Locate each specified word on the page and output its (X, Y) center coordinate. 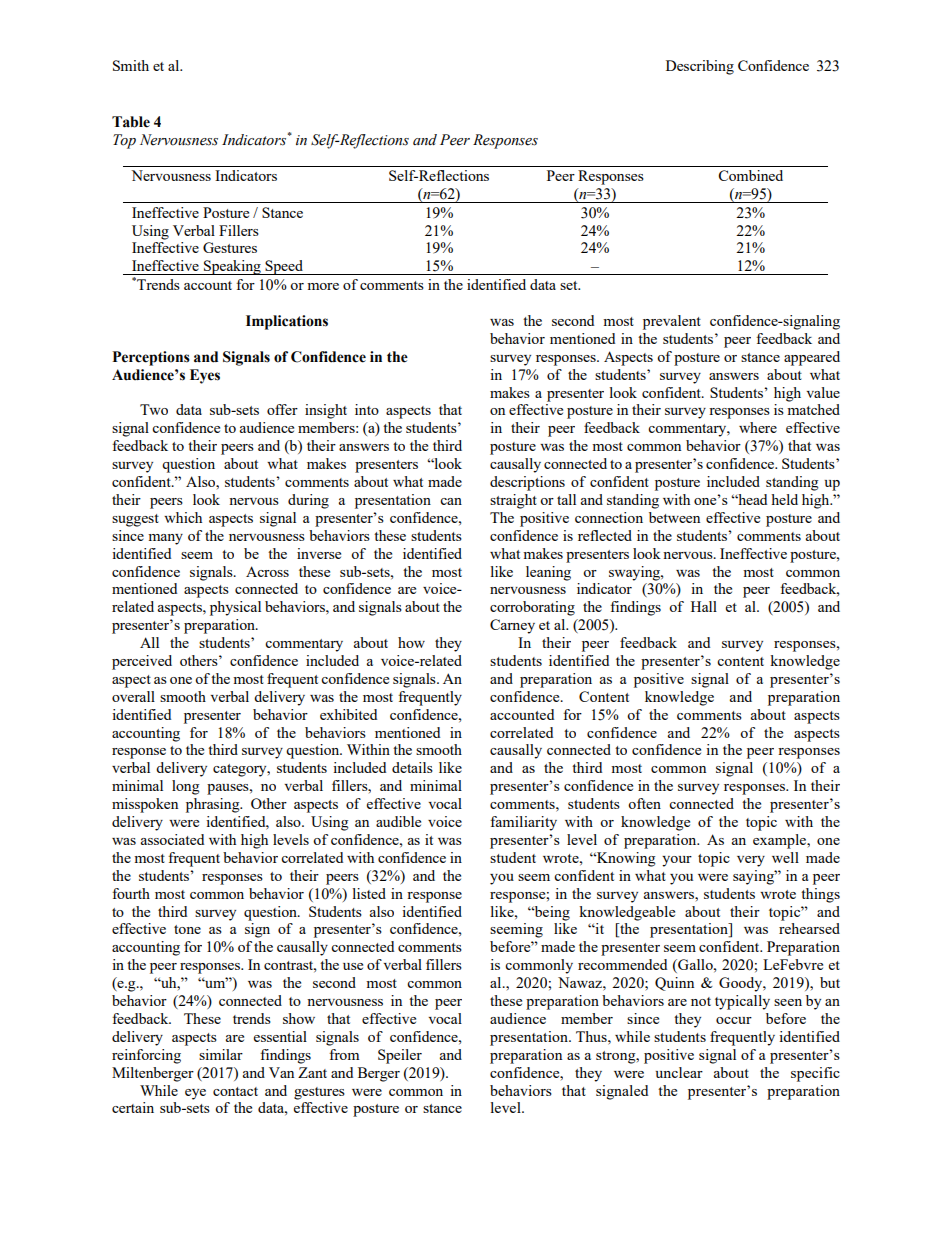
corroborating (532, 608)
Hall (704, 606)
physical (235, 608)
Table (131, 122)
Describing (700, 67)
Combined (750, 175)
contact (235, 1091)
